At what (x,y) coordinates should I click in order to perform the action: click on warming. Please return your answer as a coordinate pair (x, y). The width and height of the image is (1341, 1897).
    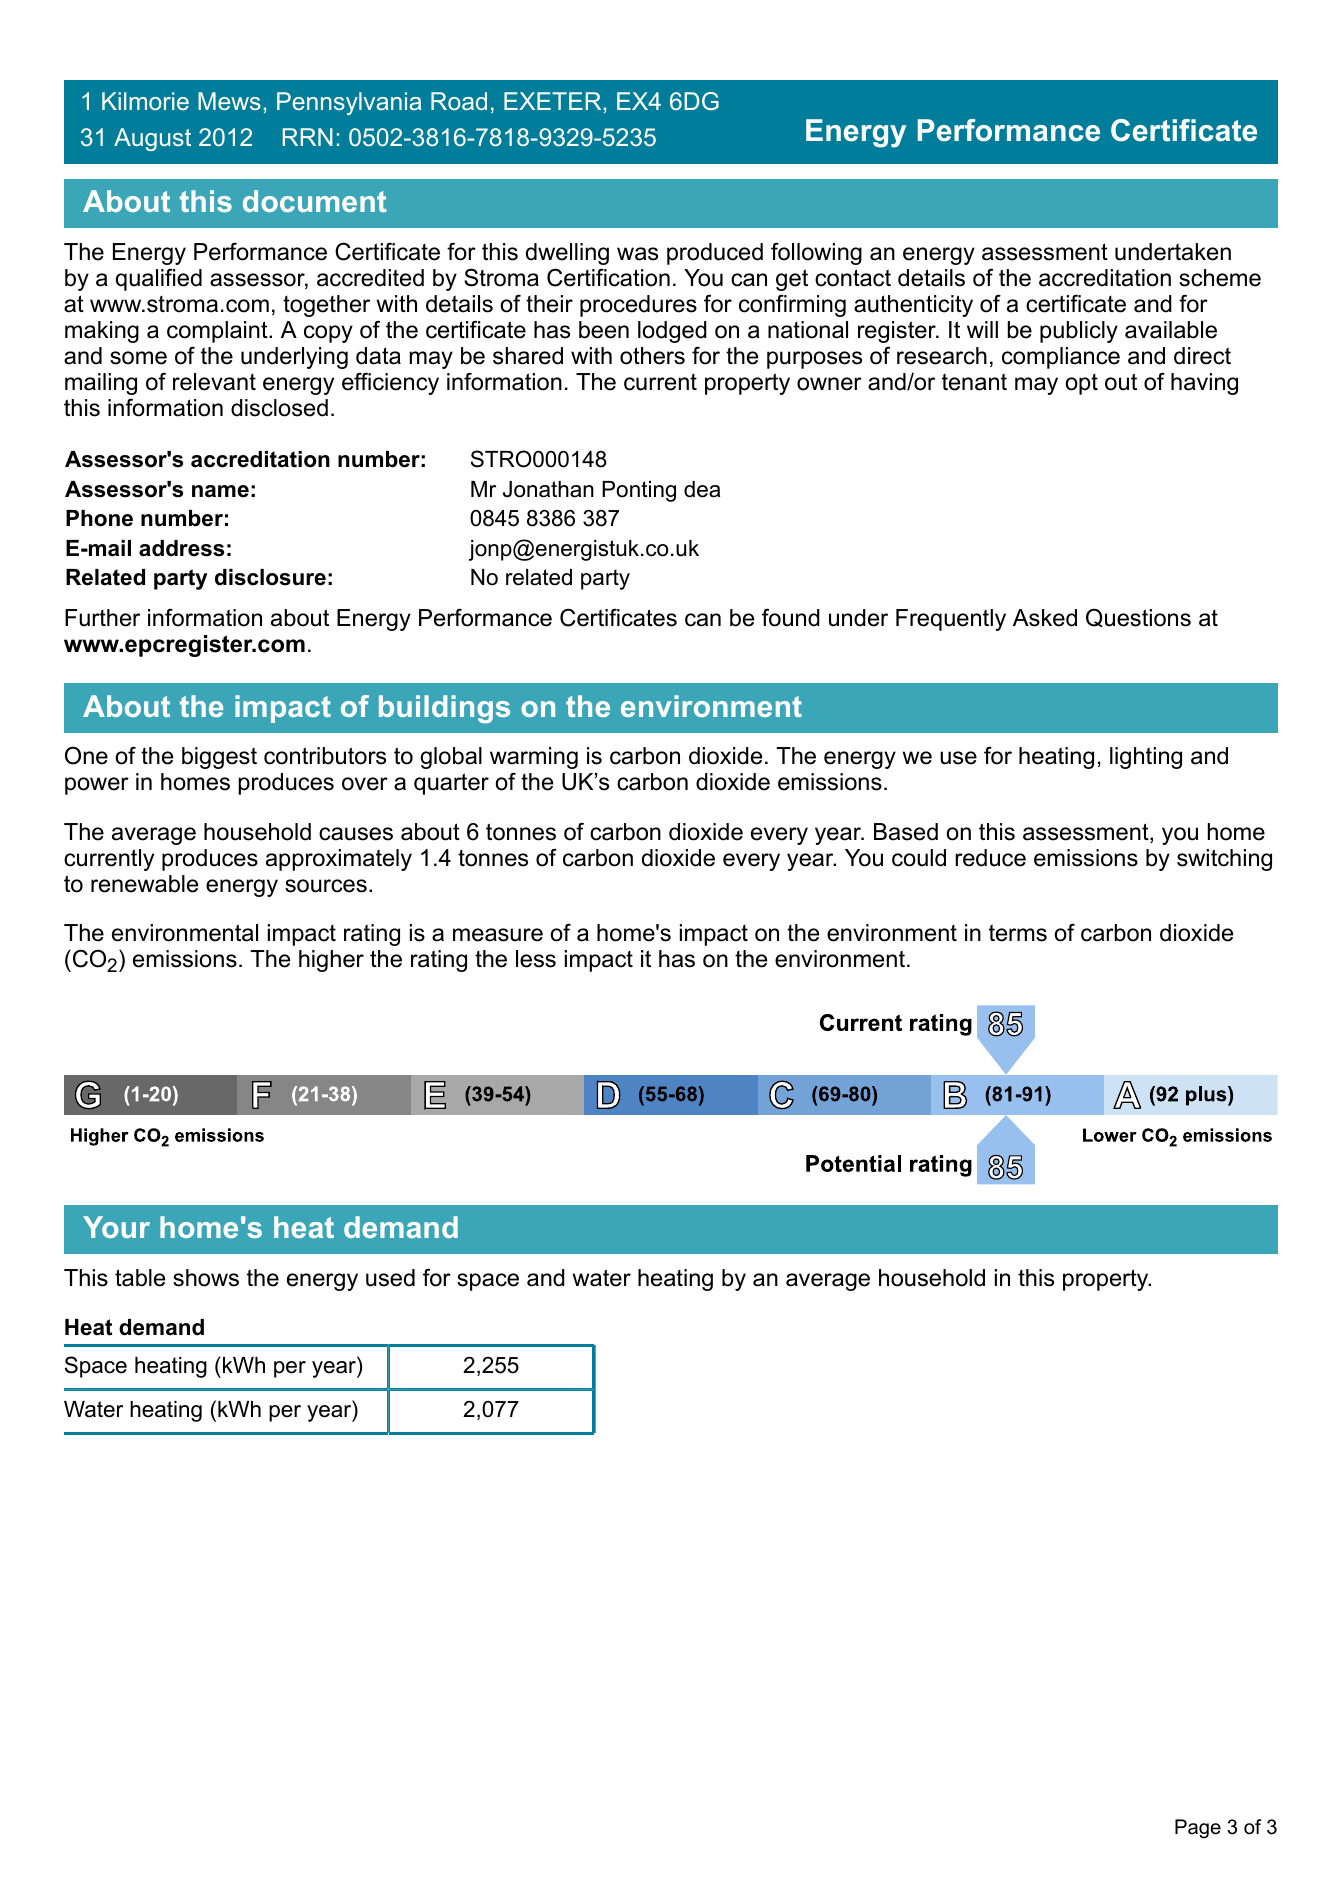
    Looking at the image, I should click on (534, 758).
